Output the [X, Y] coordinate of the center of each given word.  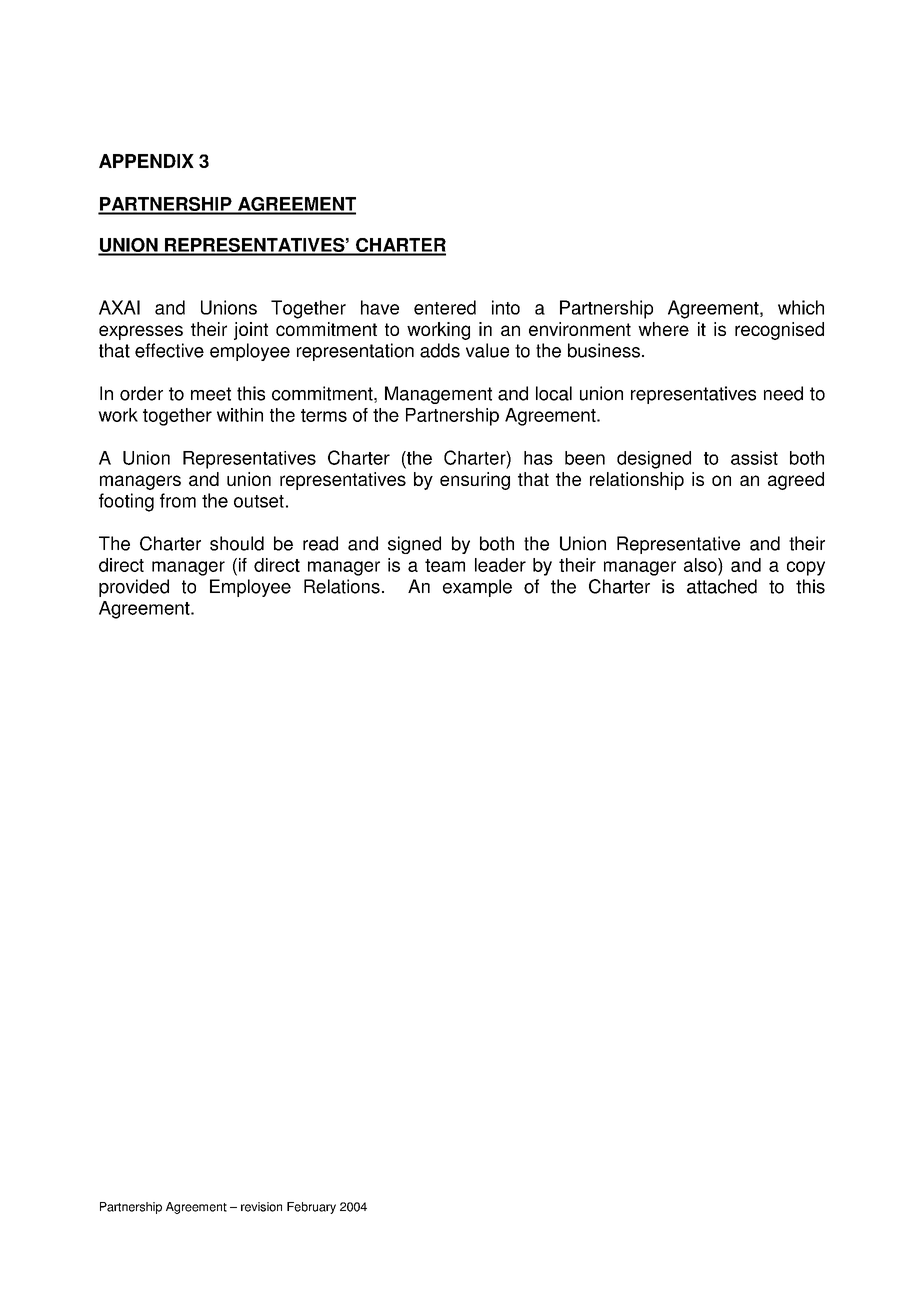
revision [261, 1207]
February [311, 1208]
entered [445, 307]
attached [722, 586]
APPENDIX [146, 161]
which [801, 307]
